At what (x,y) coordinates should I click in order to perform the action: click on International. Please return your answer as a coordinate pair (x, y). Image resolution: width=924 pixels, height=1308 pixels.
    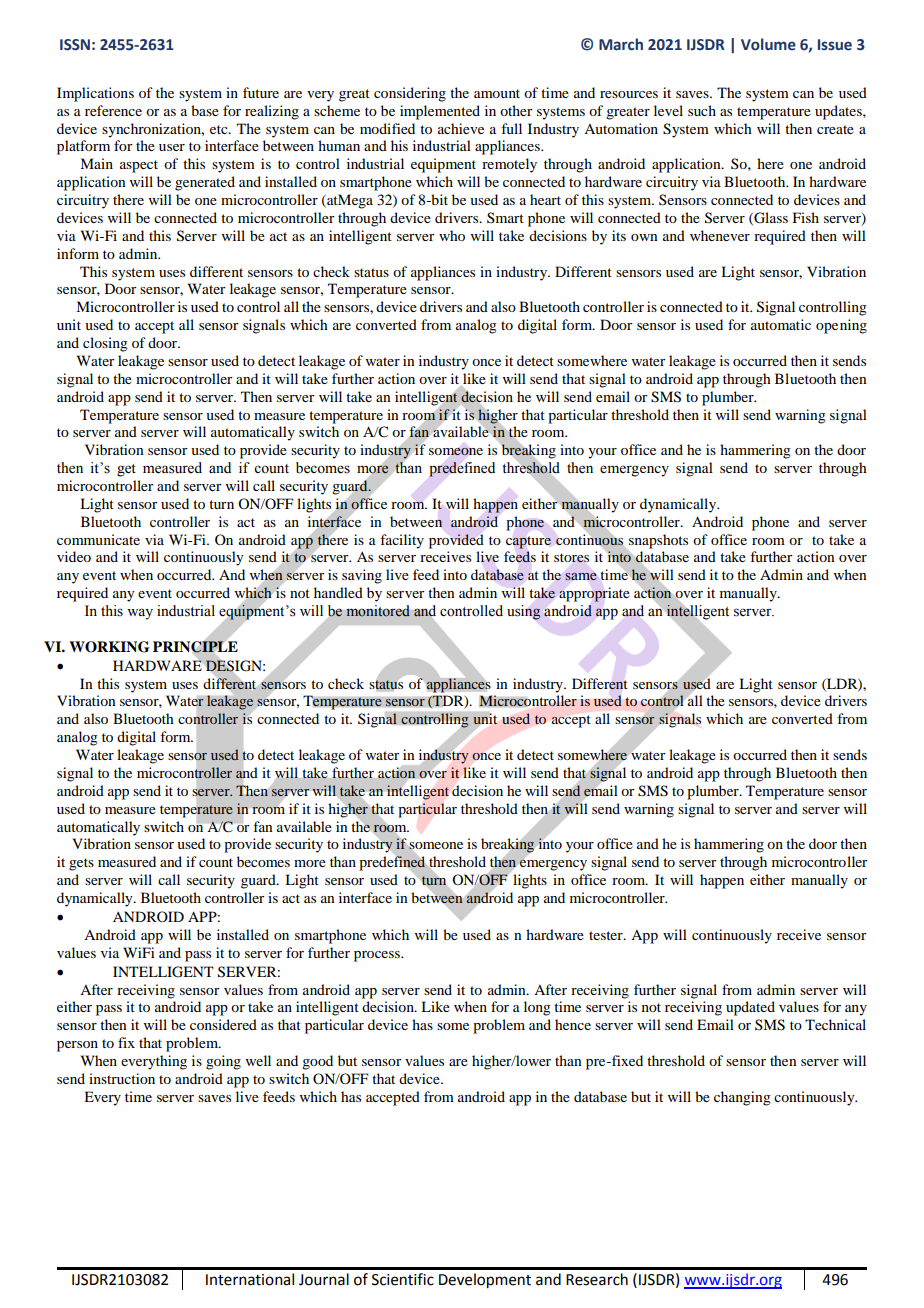
    Looking at the image, I should click on (250, 1279).
